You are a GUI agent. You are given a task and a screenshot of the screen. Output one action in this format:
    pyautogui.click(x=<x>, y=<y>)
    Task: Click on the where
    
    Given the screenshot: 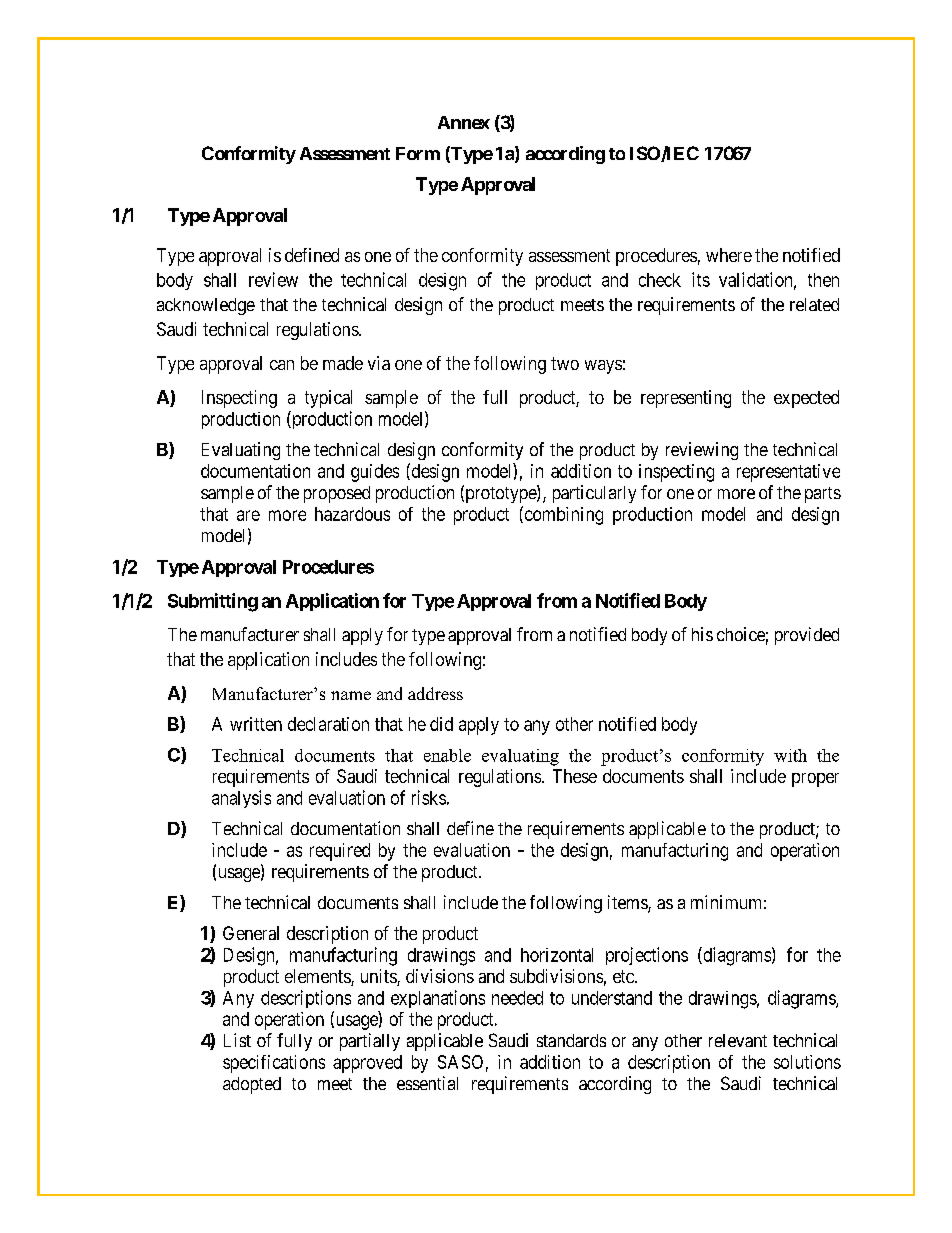 What is the action you would take?
    pyautogui.click(x=729, y=255)
